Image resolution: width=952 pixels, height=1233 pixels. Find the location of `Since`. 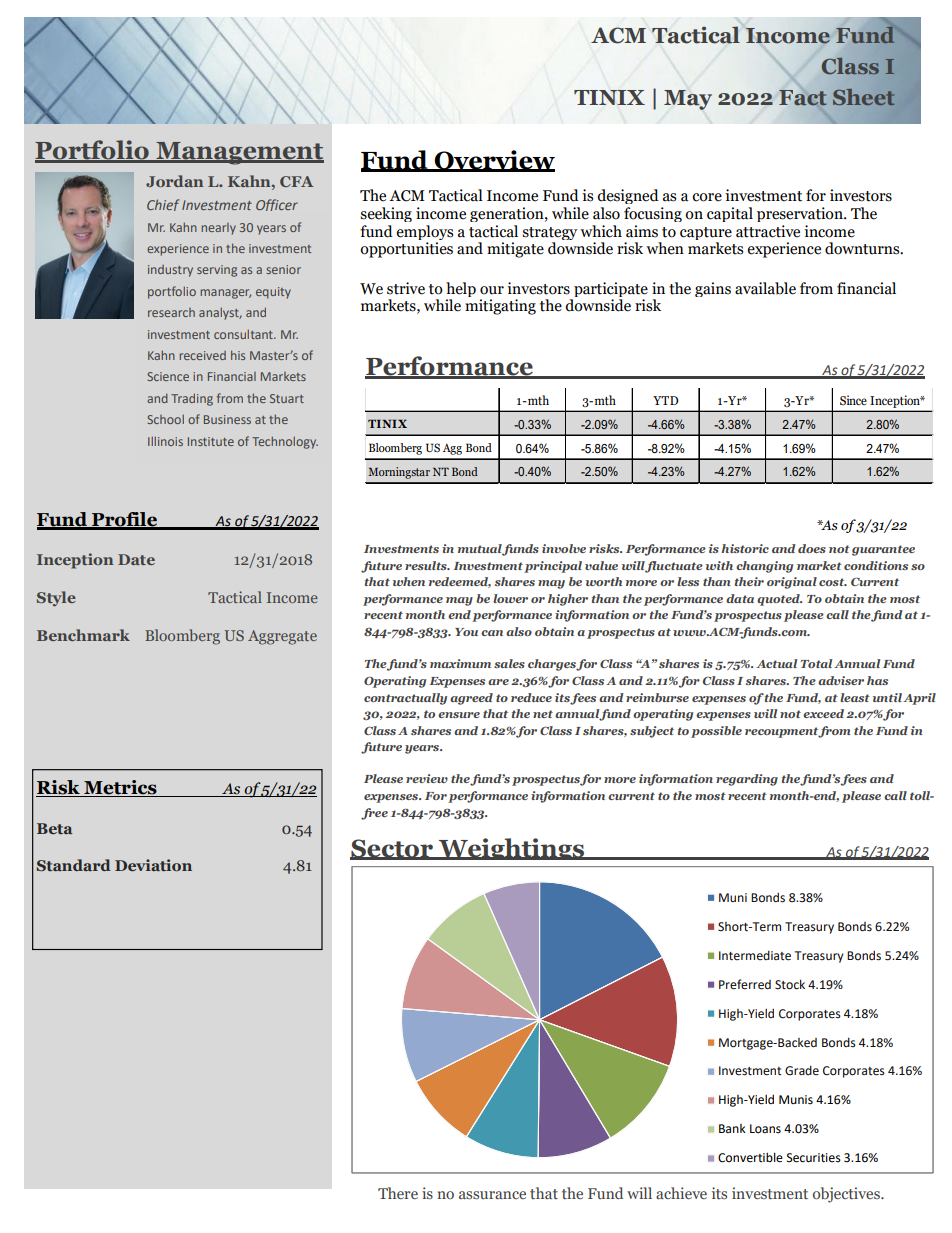

Since is located at coordinates (853, 400).
